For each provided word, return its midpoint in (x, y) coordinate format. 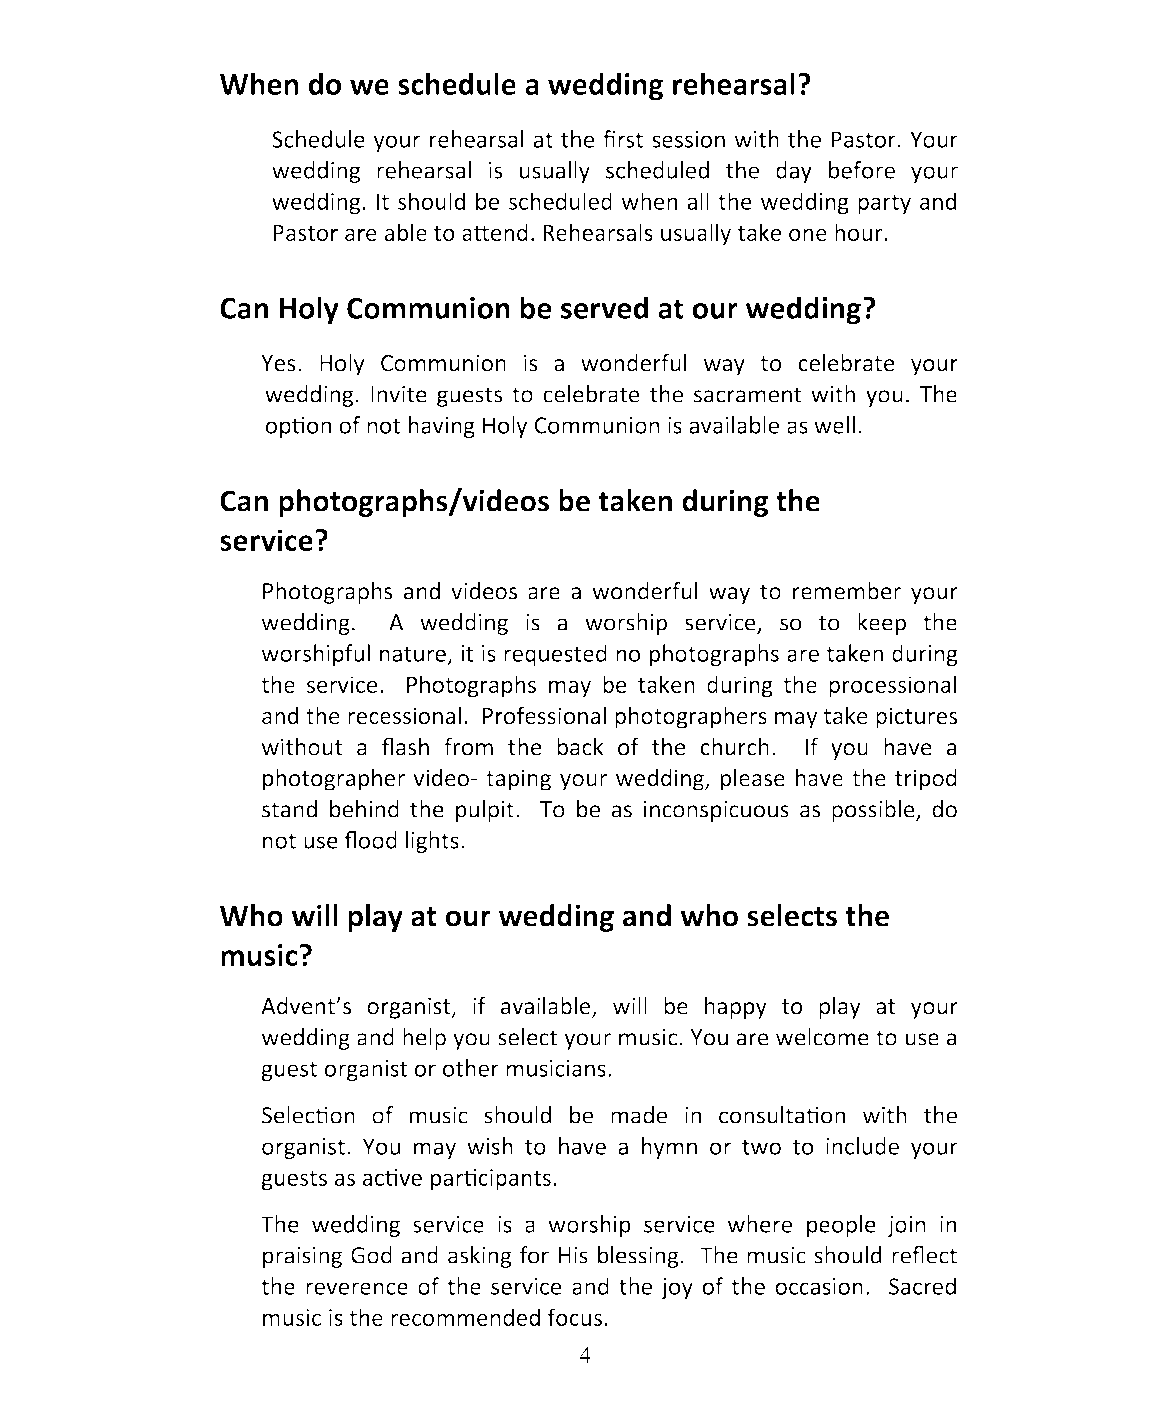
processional (892, 686)
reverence (357, 1288)
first (623, 139)
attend (495, 232)
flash (405, 746)
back (580, 747)
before (862, 170)
